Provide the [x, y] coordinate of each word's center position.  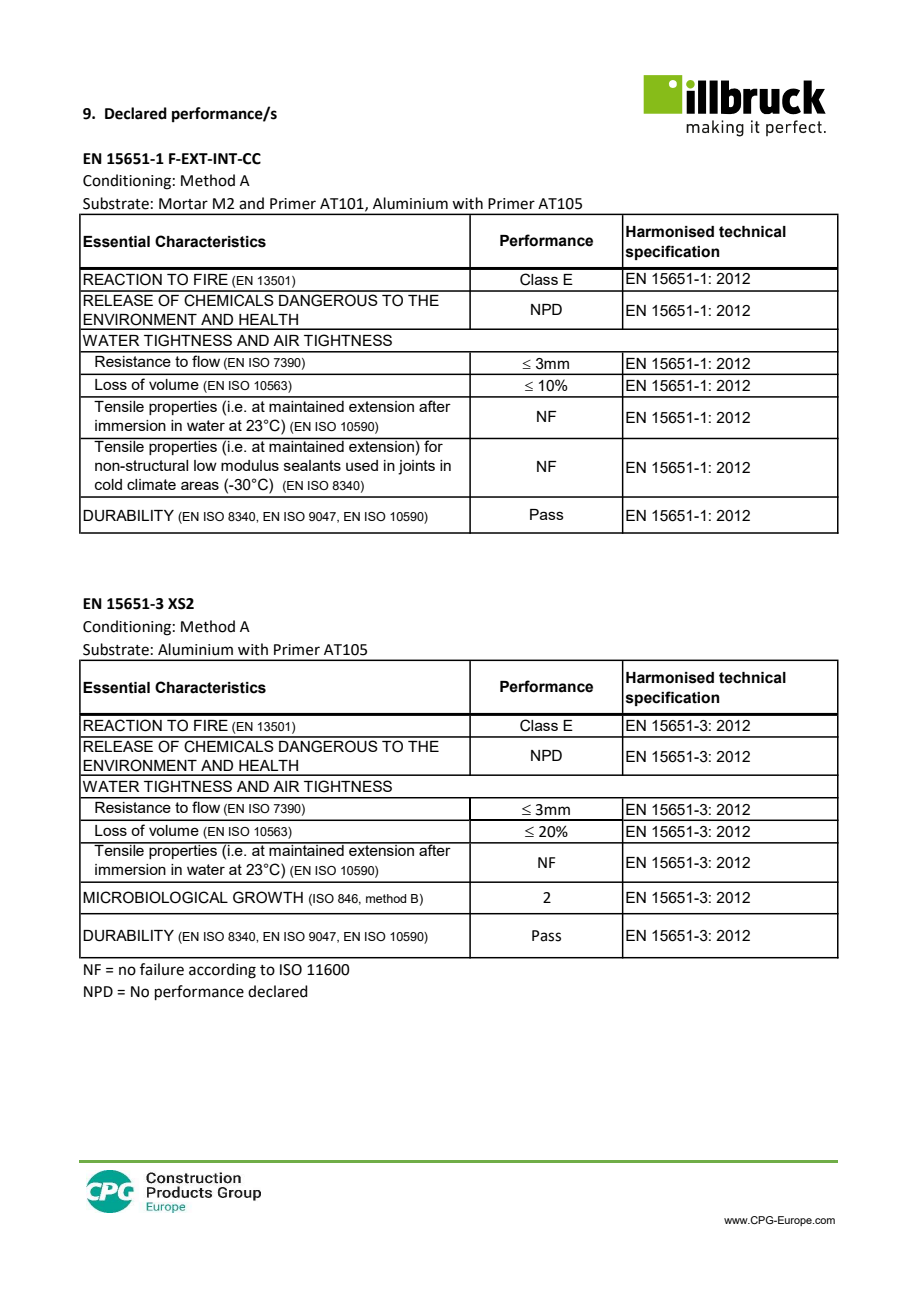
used [362, 465]
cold [108, 484]
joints [416, 467]
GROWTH [268, 897]
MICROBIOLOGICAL [155, 897]
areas [200, 485]
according [222, 971]
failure [162, 969]
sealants [312, 465]
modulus [250, 465]
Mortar [183, 204]
